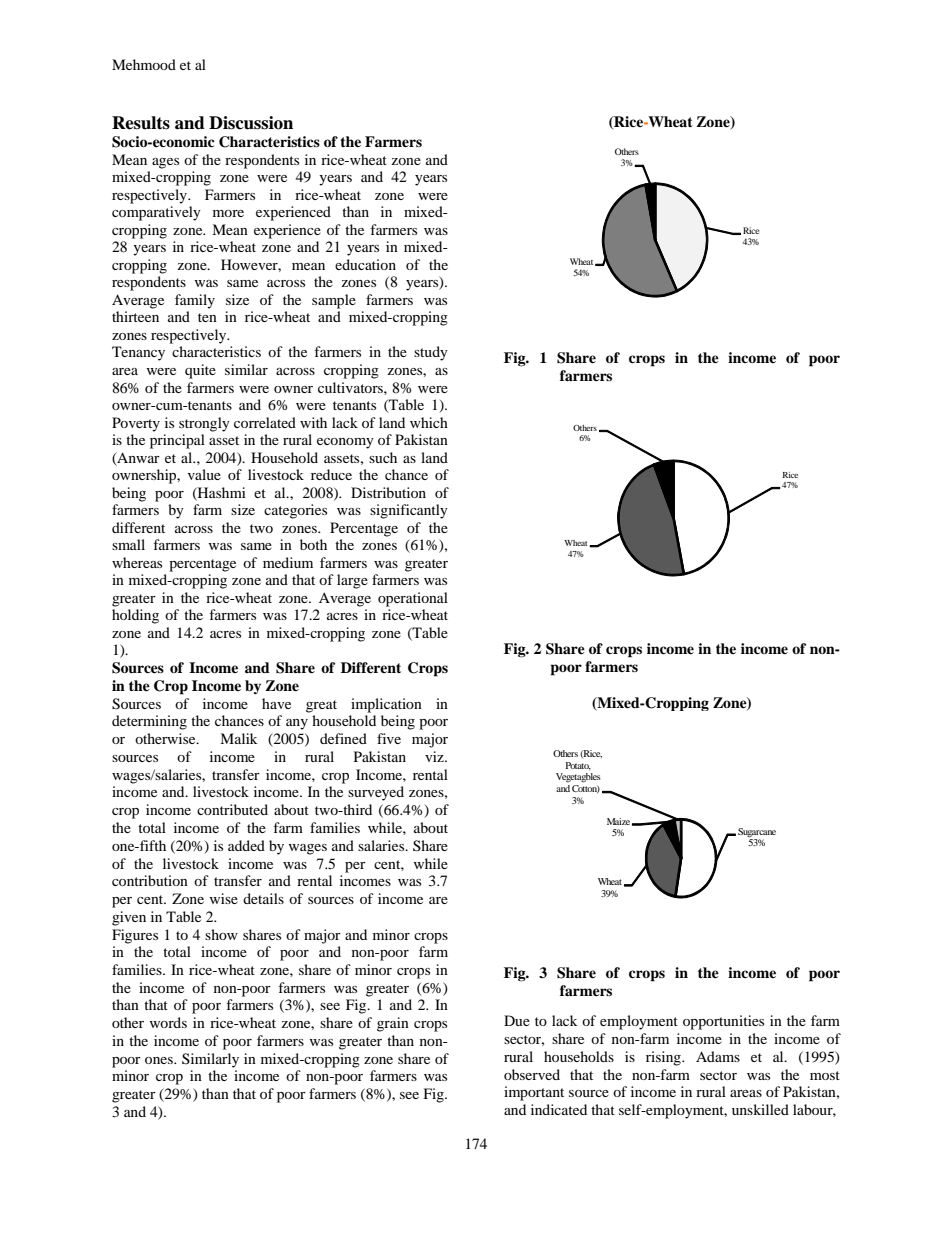  I want to click on such, so click(383, 457).
